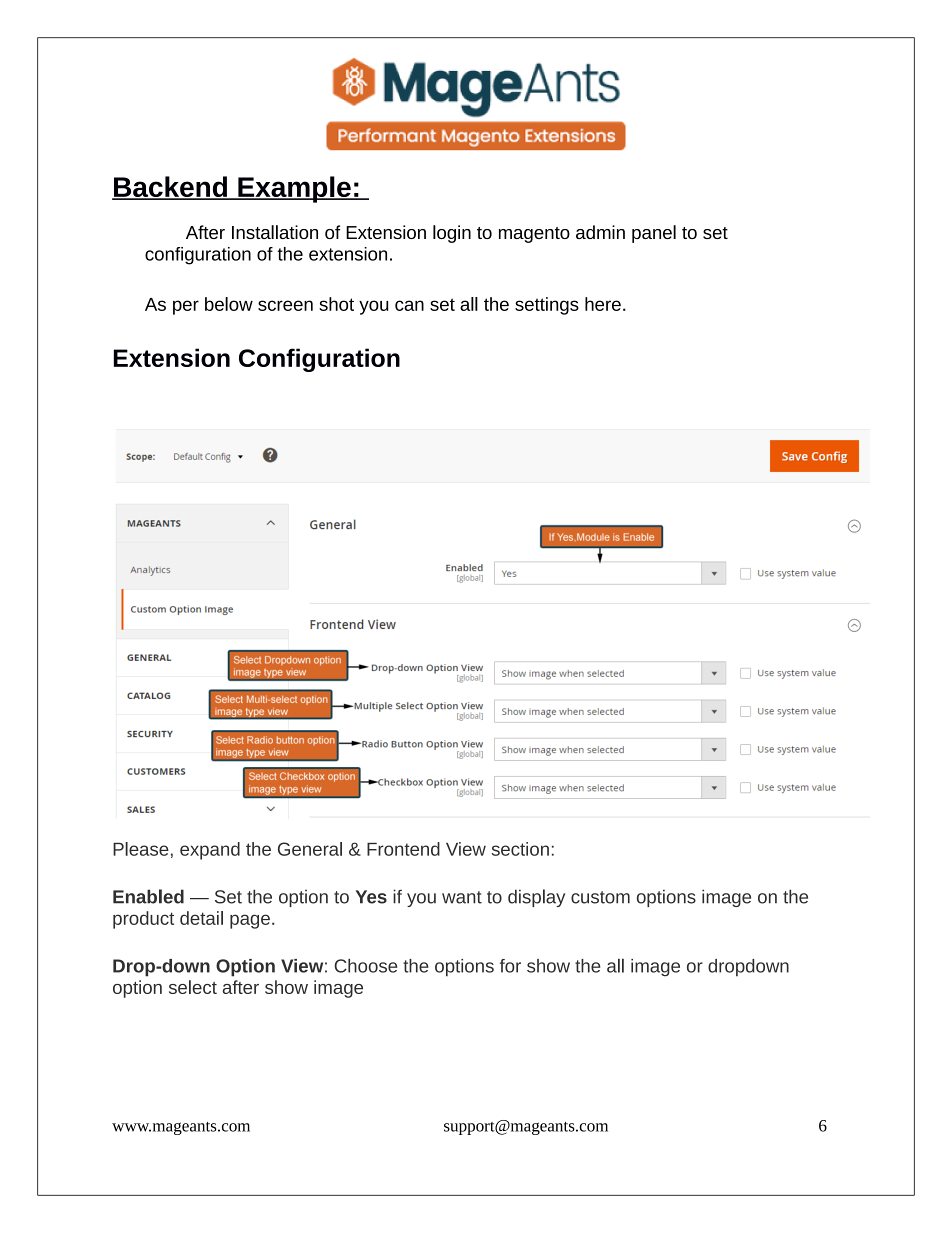  What do you see at coordinates (193, 987) in the image?
I see `select` at bounding box center [193, 987].
